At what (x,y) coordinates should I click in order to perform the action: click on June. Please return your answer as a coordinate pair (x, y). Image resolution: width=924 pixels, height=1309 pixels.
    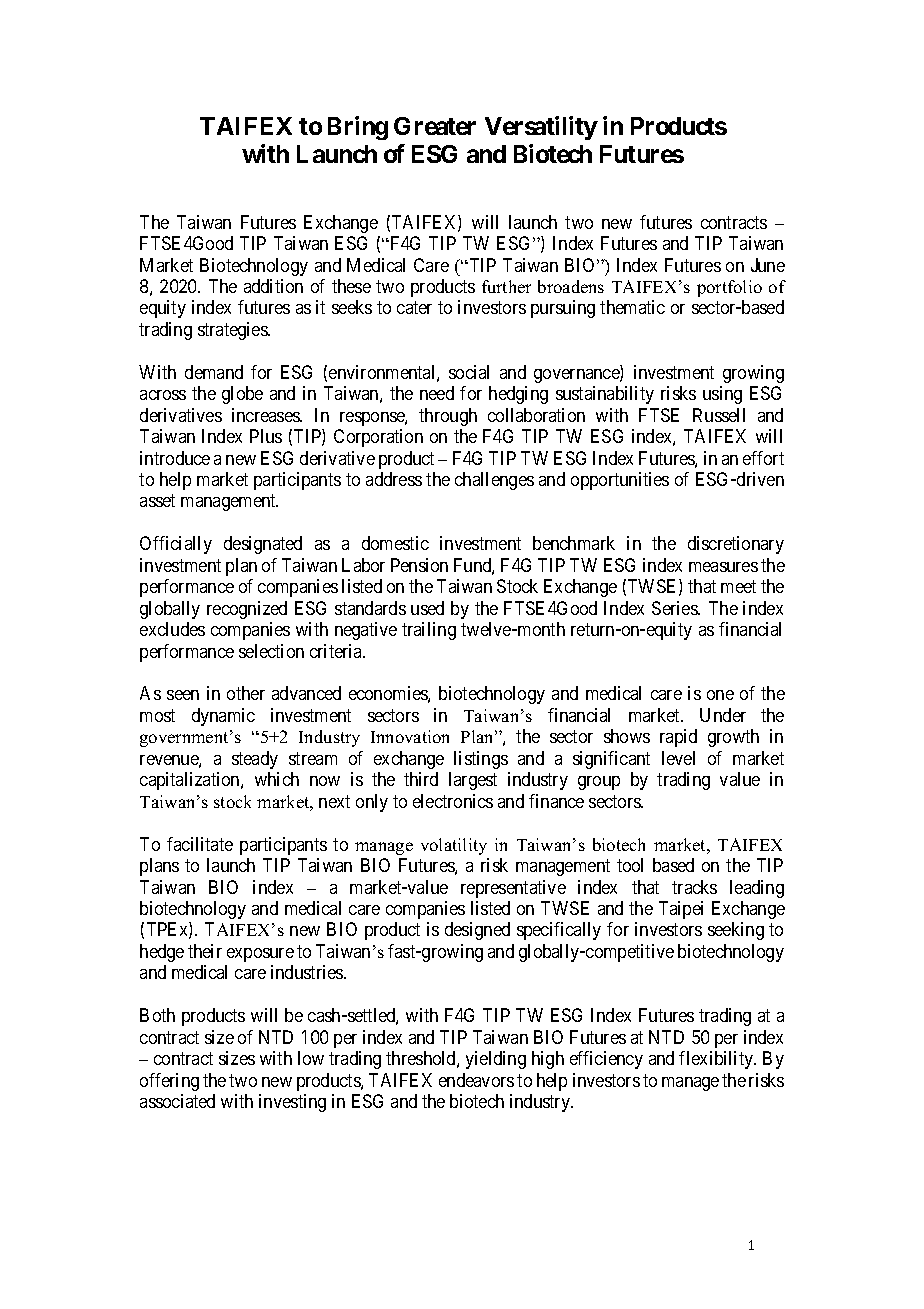
    Looking at the image, I should click on (768, 265).
